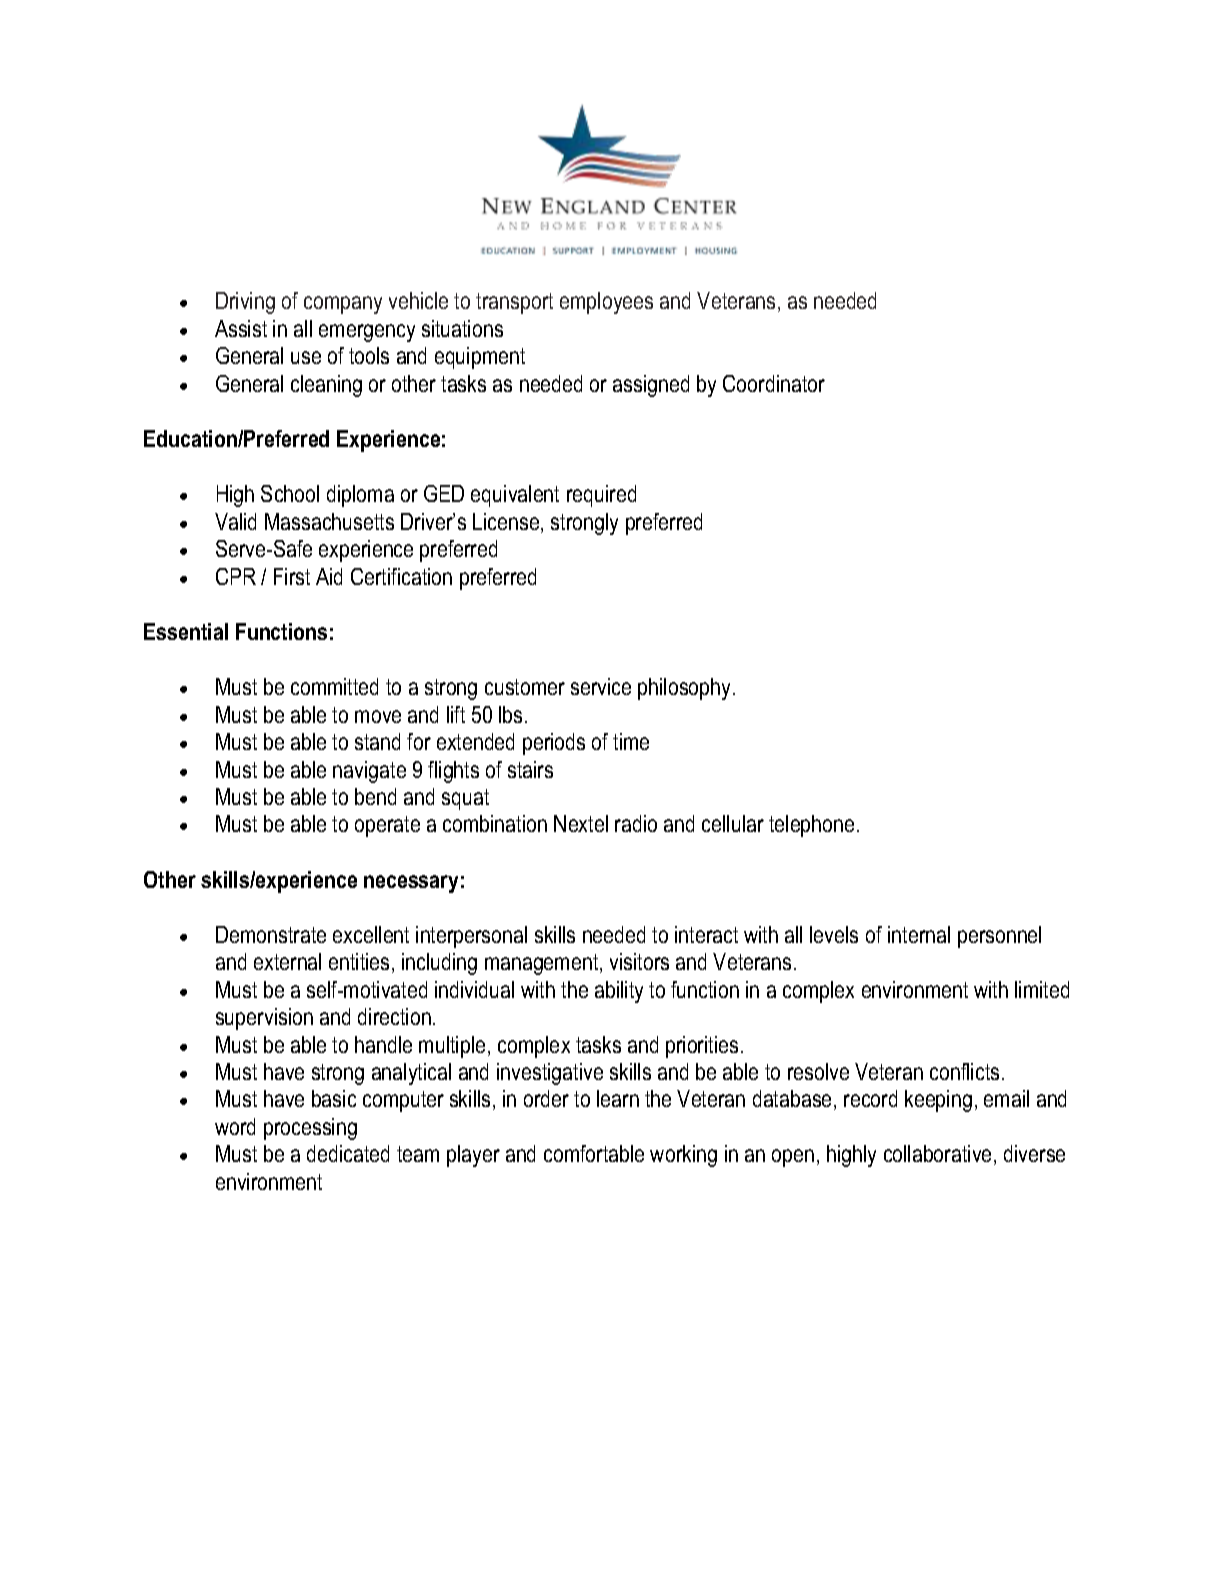  Describe the element at coordinates (636, 823) in the page. I see `radio` at that location.
